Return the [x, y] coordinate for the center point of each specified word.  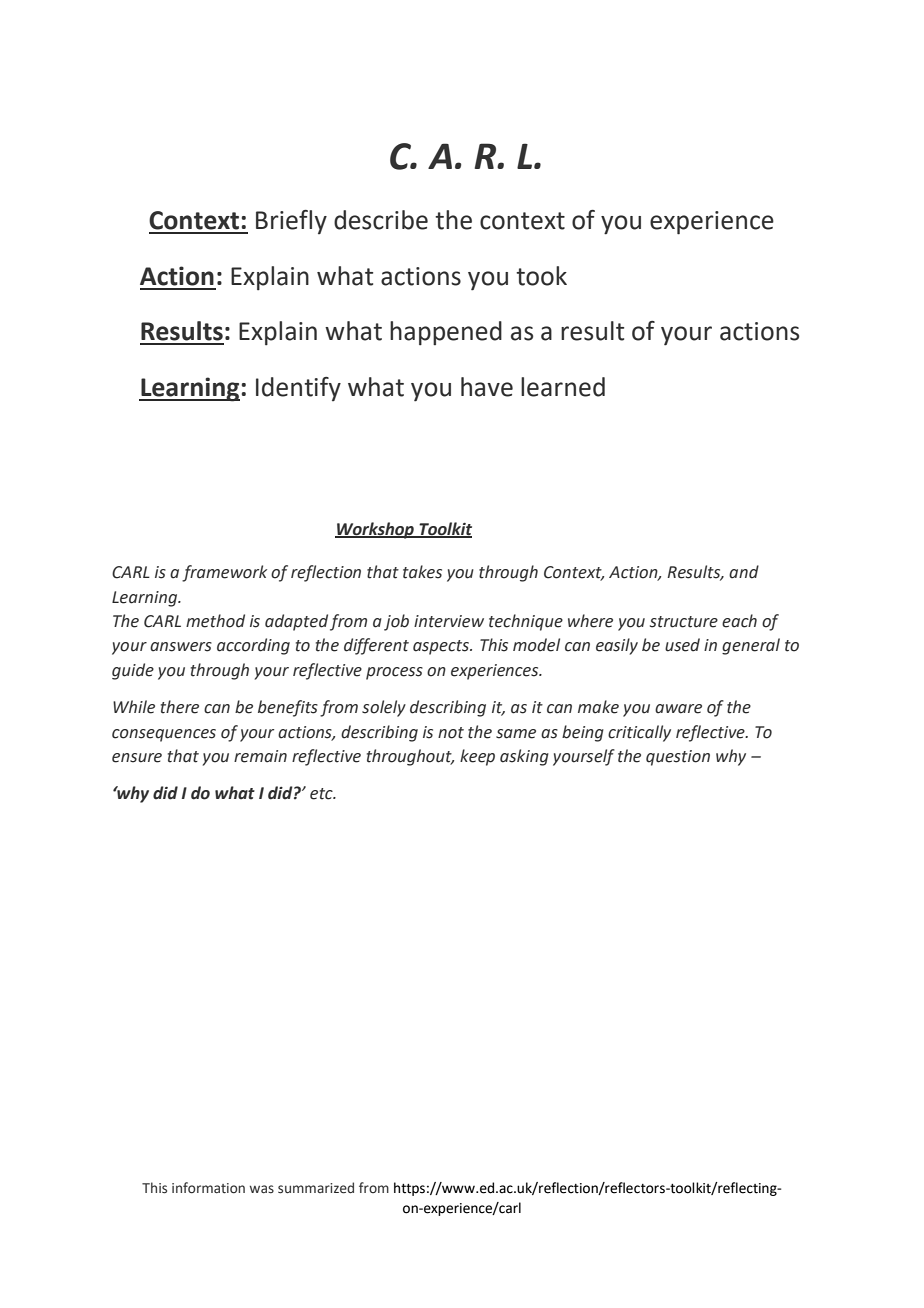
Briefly [291, 222]
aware [678, 709]
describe [381, 220]
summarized [316, 1188]
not [451, 733]
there [180, 707]
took [541, 276]
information [208, 1188]
